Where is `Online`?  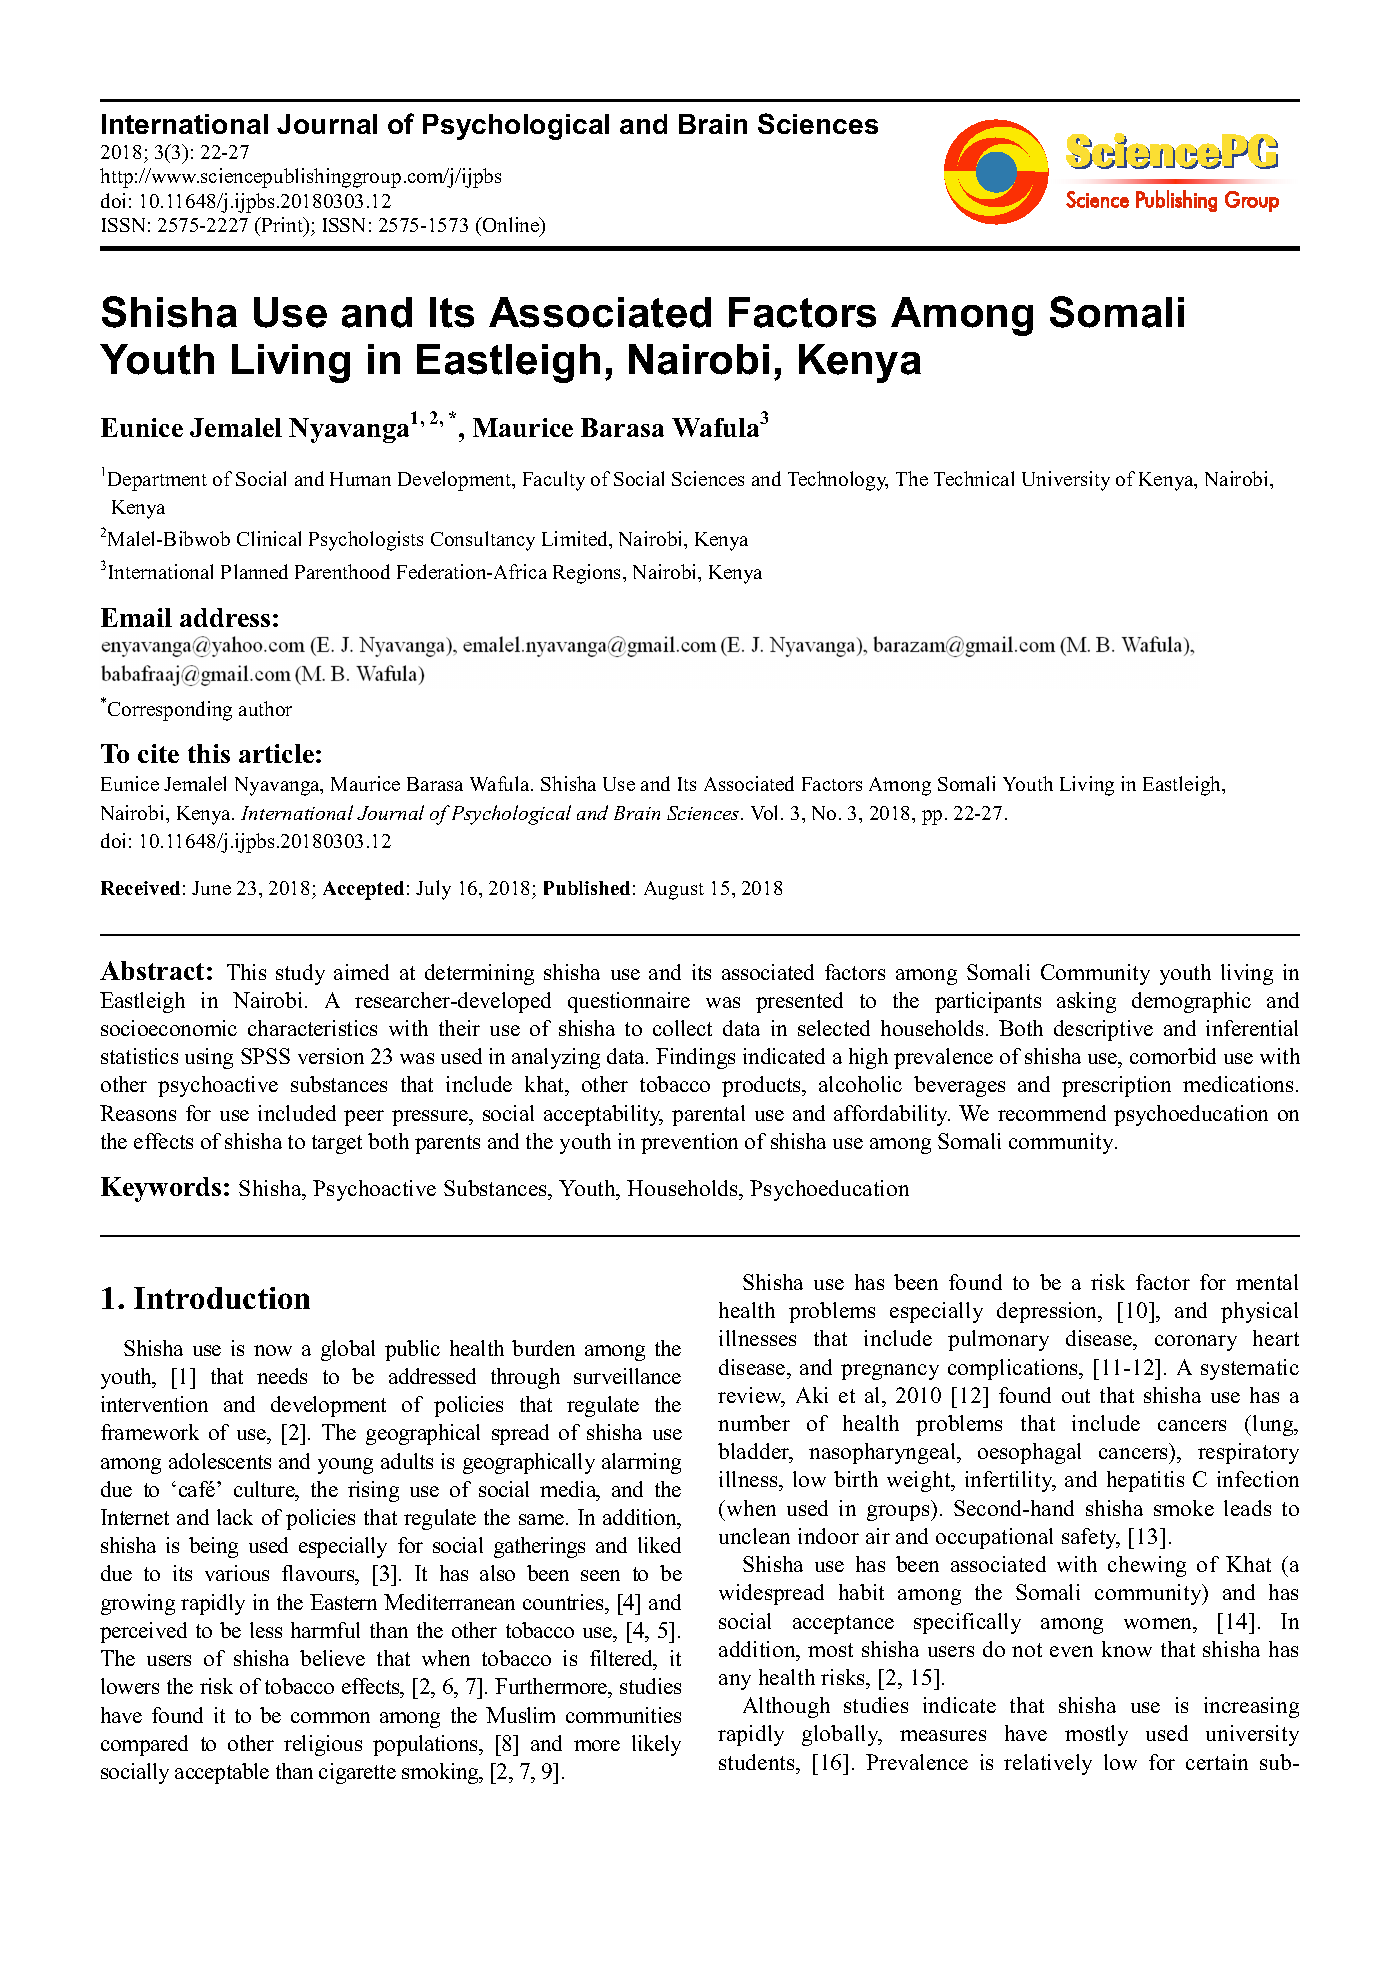
Online is located at coordinates (511, 226).
